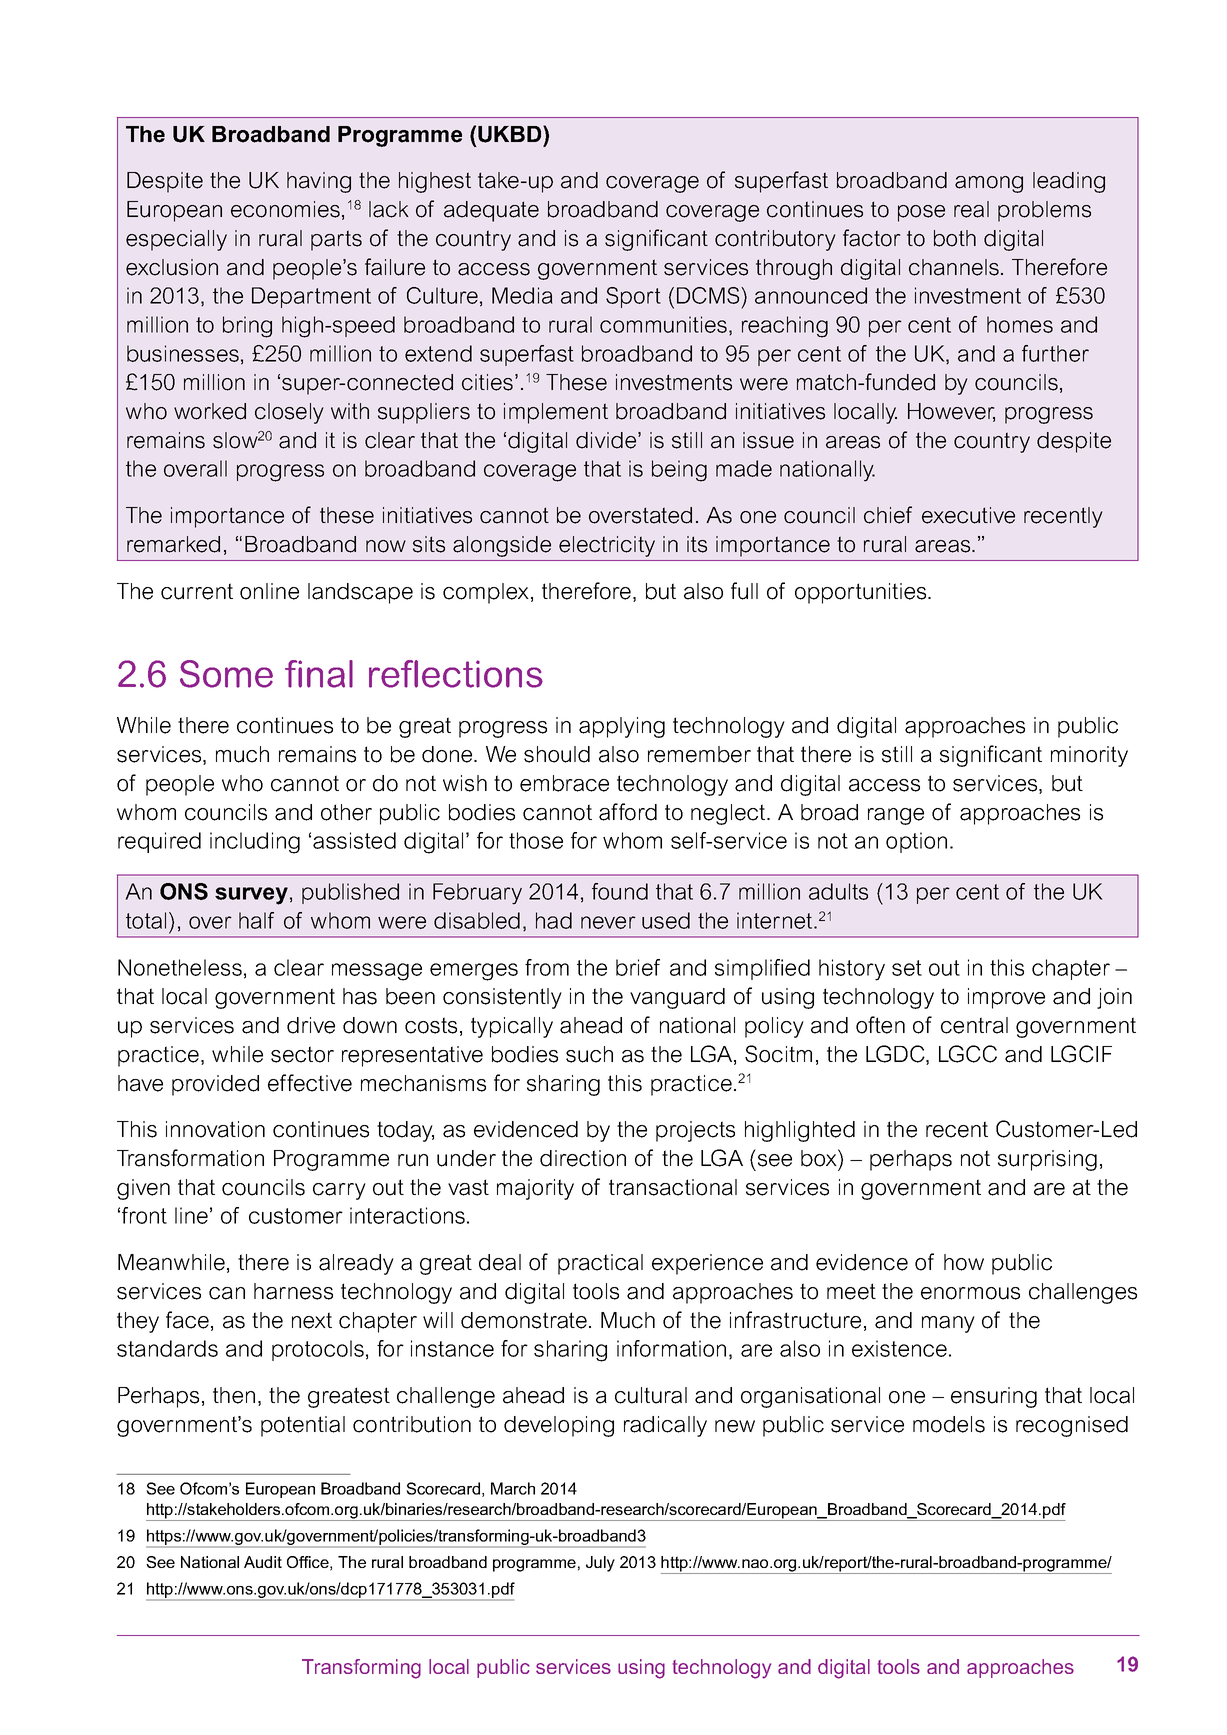 This screenshot has width=1227, height=1735. Describe the element at coordinates (176, 240) in the screenshot. I see `especially` at that location.
